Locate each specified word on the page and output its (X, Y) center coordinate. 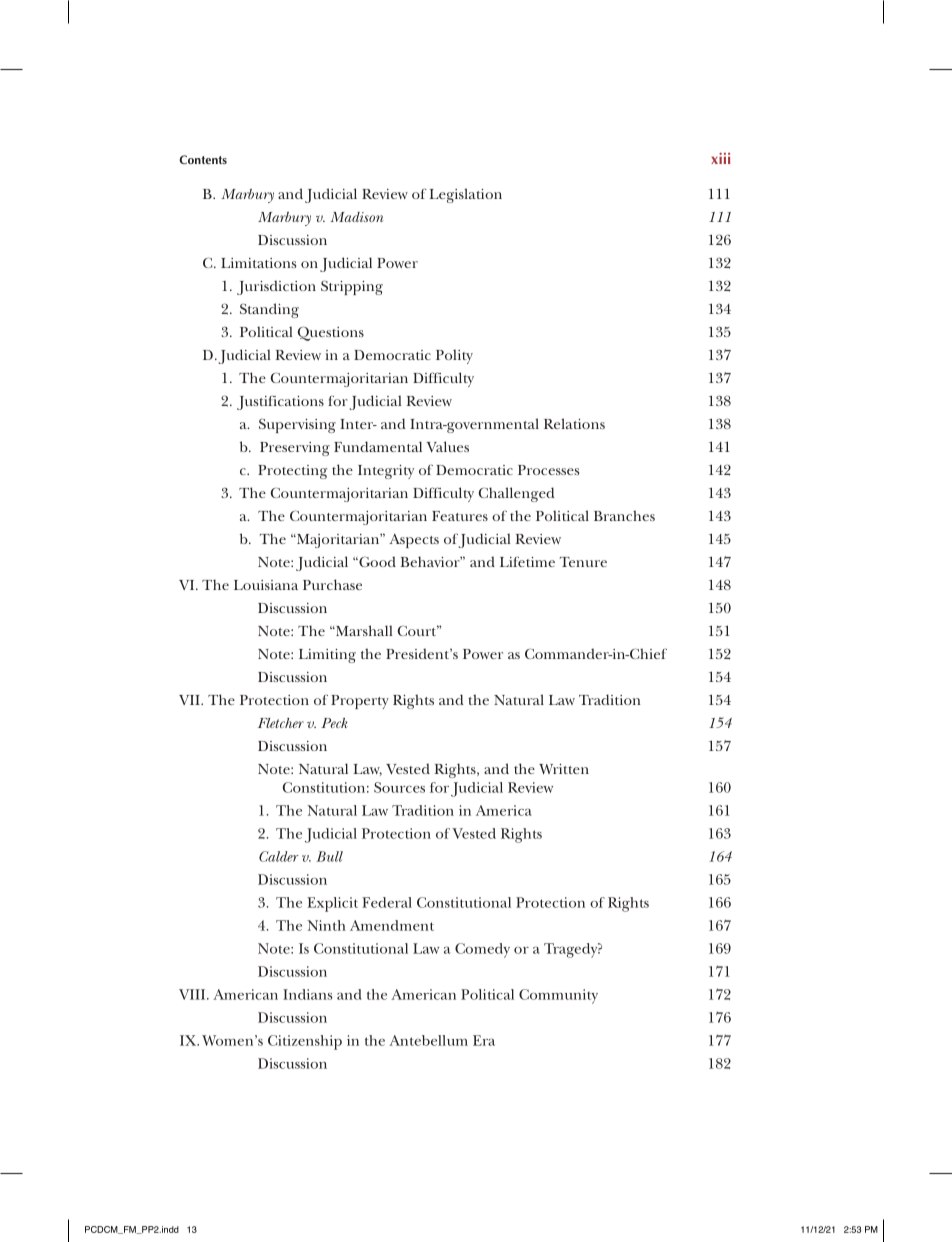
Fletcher (281, 723)
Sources (399, 787)
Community (558, 996)
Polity (454, 356)
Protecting (292, 472)
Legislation (466, 195)
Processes (548, 470)
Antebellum (428, 1040)
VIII (193, 994)
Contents (203, 159)
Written (564, 769)
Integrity (386, 472)
